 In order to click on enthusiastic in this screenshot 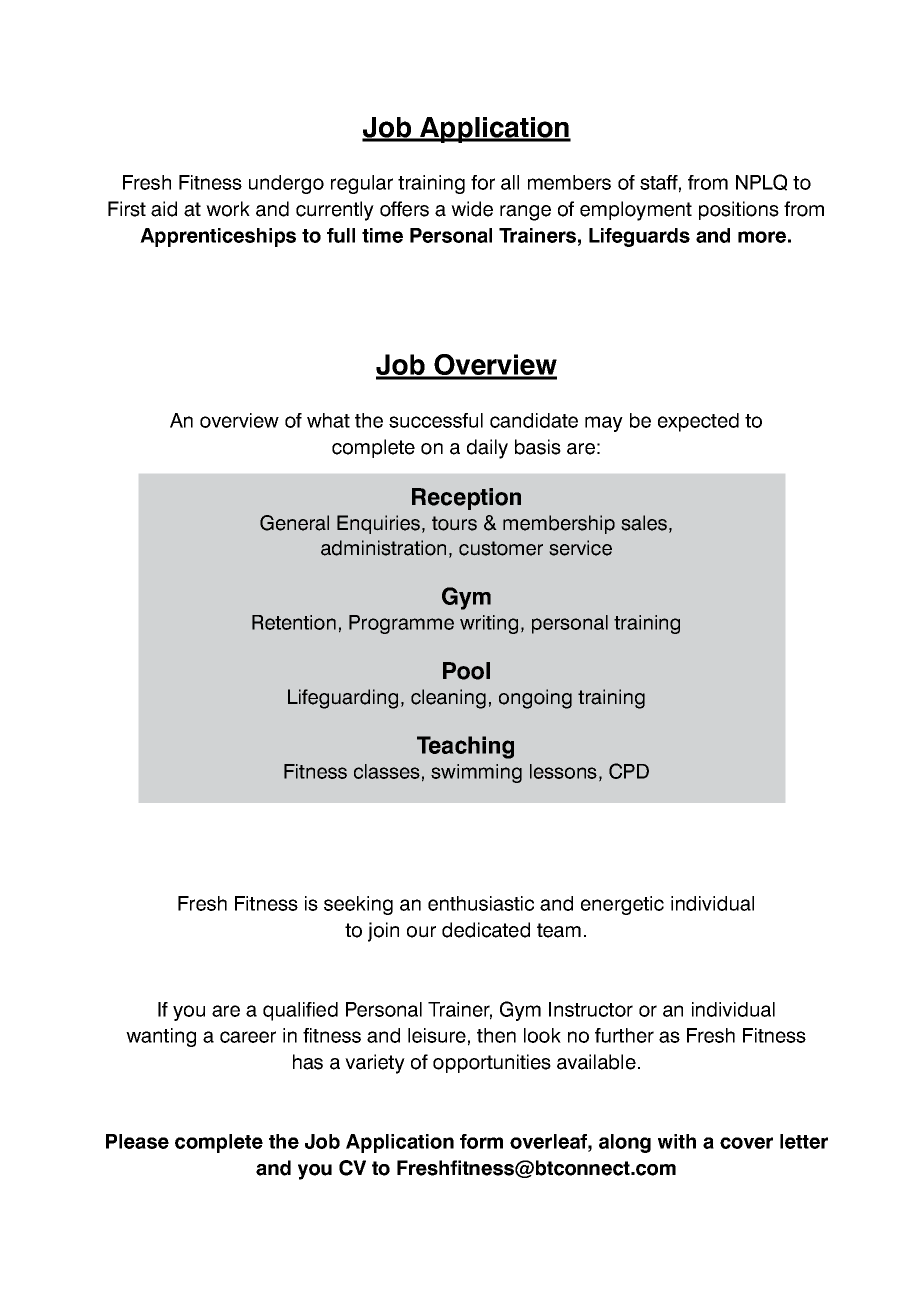, I will do `click(481, 903)`.
